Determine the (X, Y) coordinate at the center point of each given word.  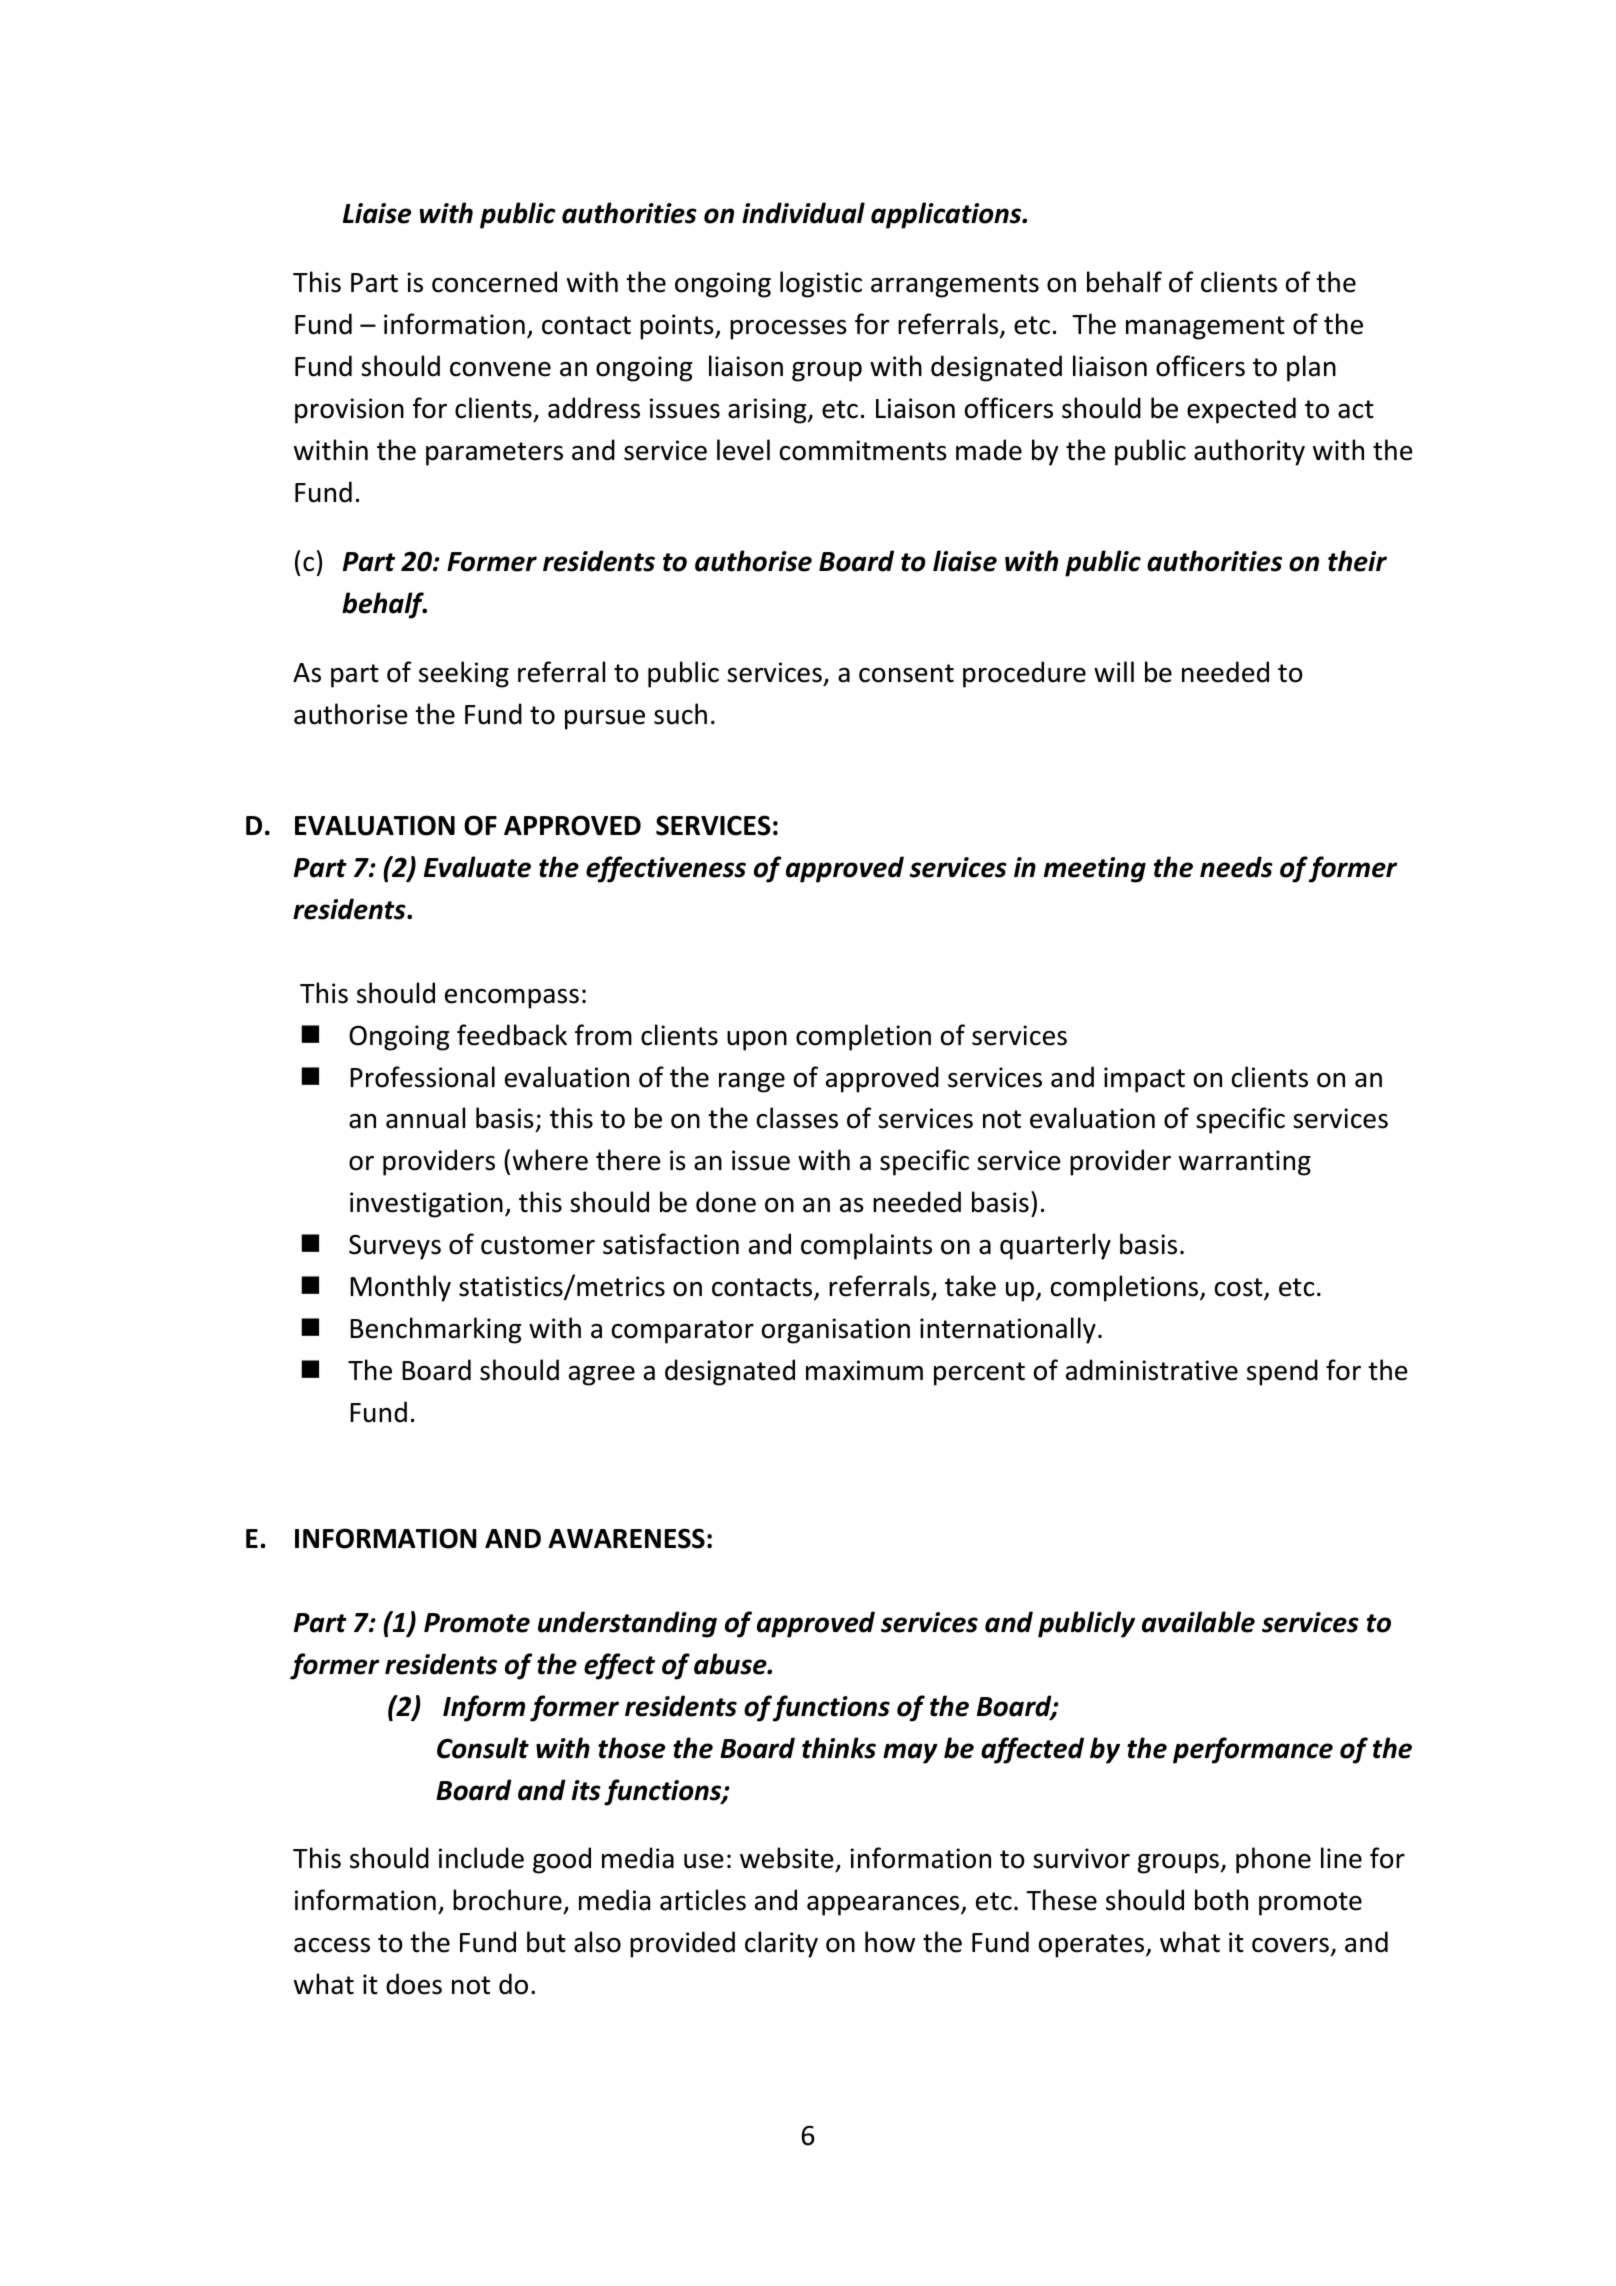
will (1114, 671)
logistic (821, 284)
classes (797, 1118)
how (890, 1942)
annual (425, 1118)
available (1198, 1622)
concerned (494, 282)
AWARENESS (626, 1538)
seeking (464, 674)
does (414, 1984)
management (1205, 328)
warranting (1245, 1163)
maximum (864, 1370)
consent (906, 673)
